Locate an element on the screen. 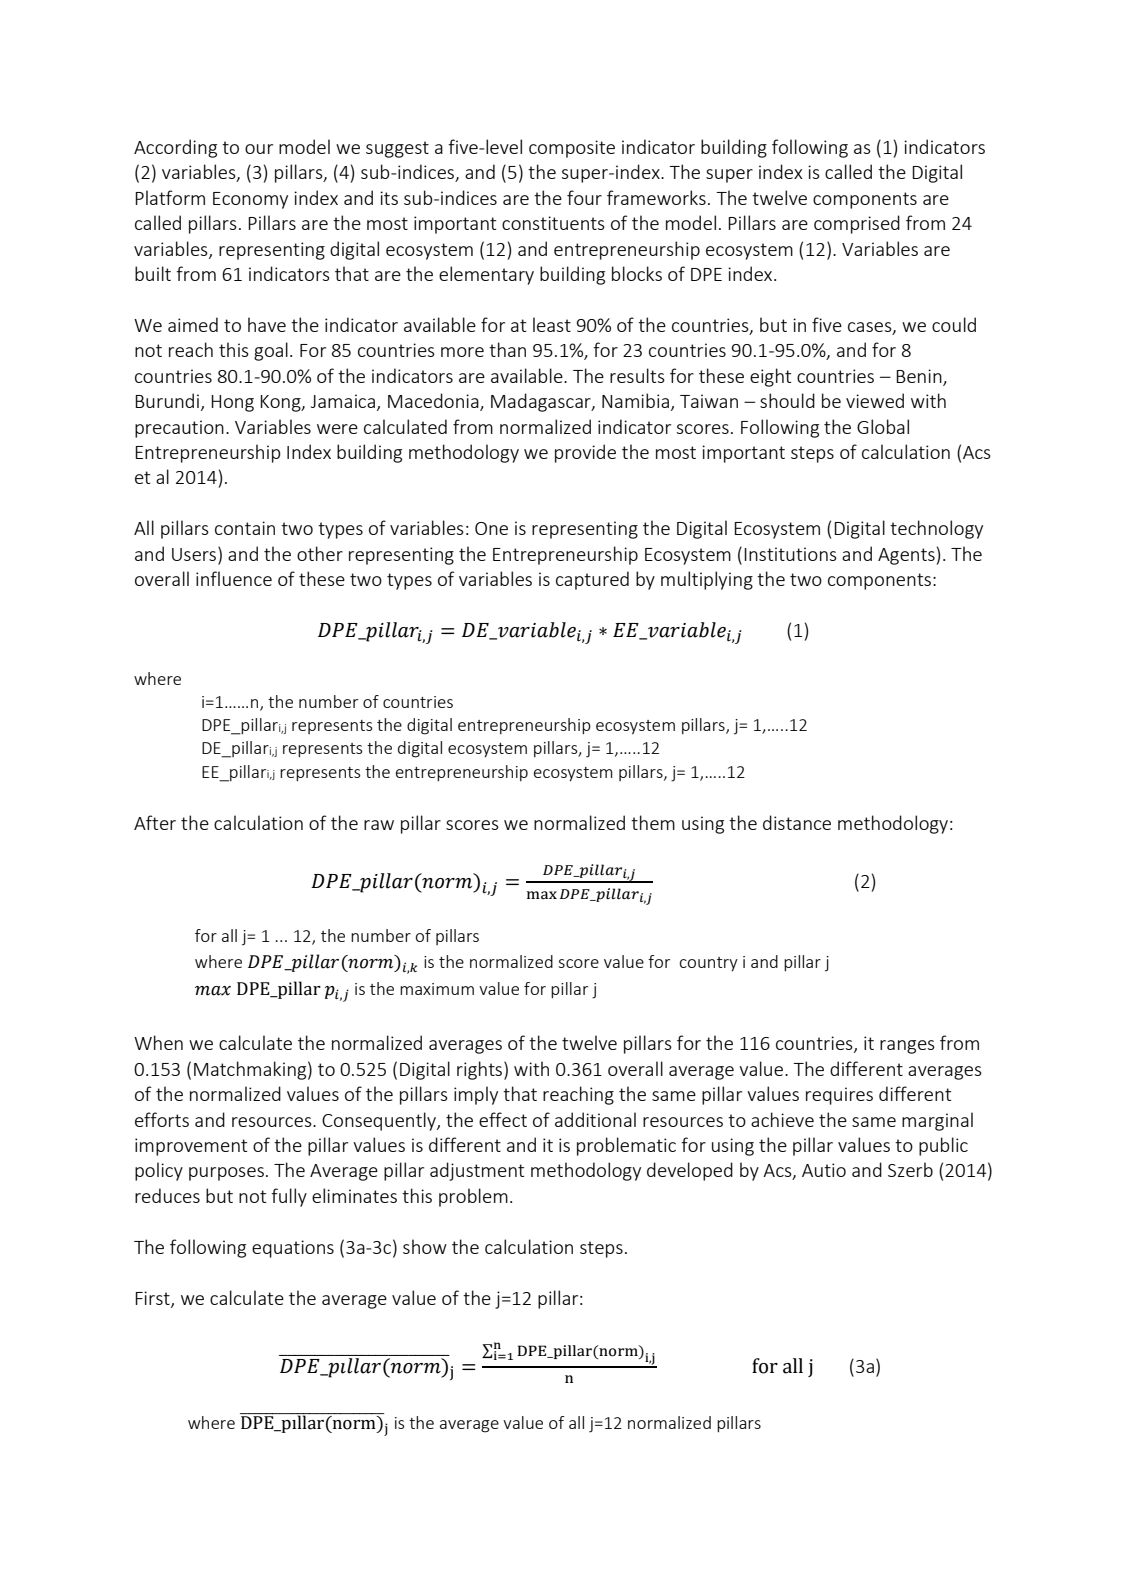 The image size is (1127, 1594). four is located at coordinates (584, 197).
